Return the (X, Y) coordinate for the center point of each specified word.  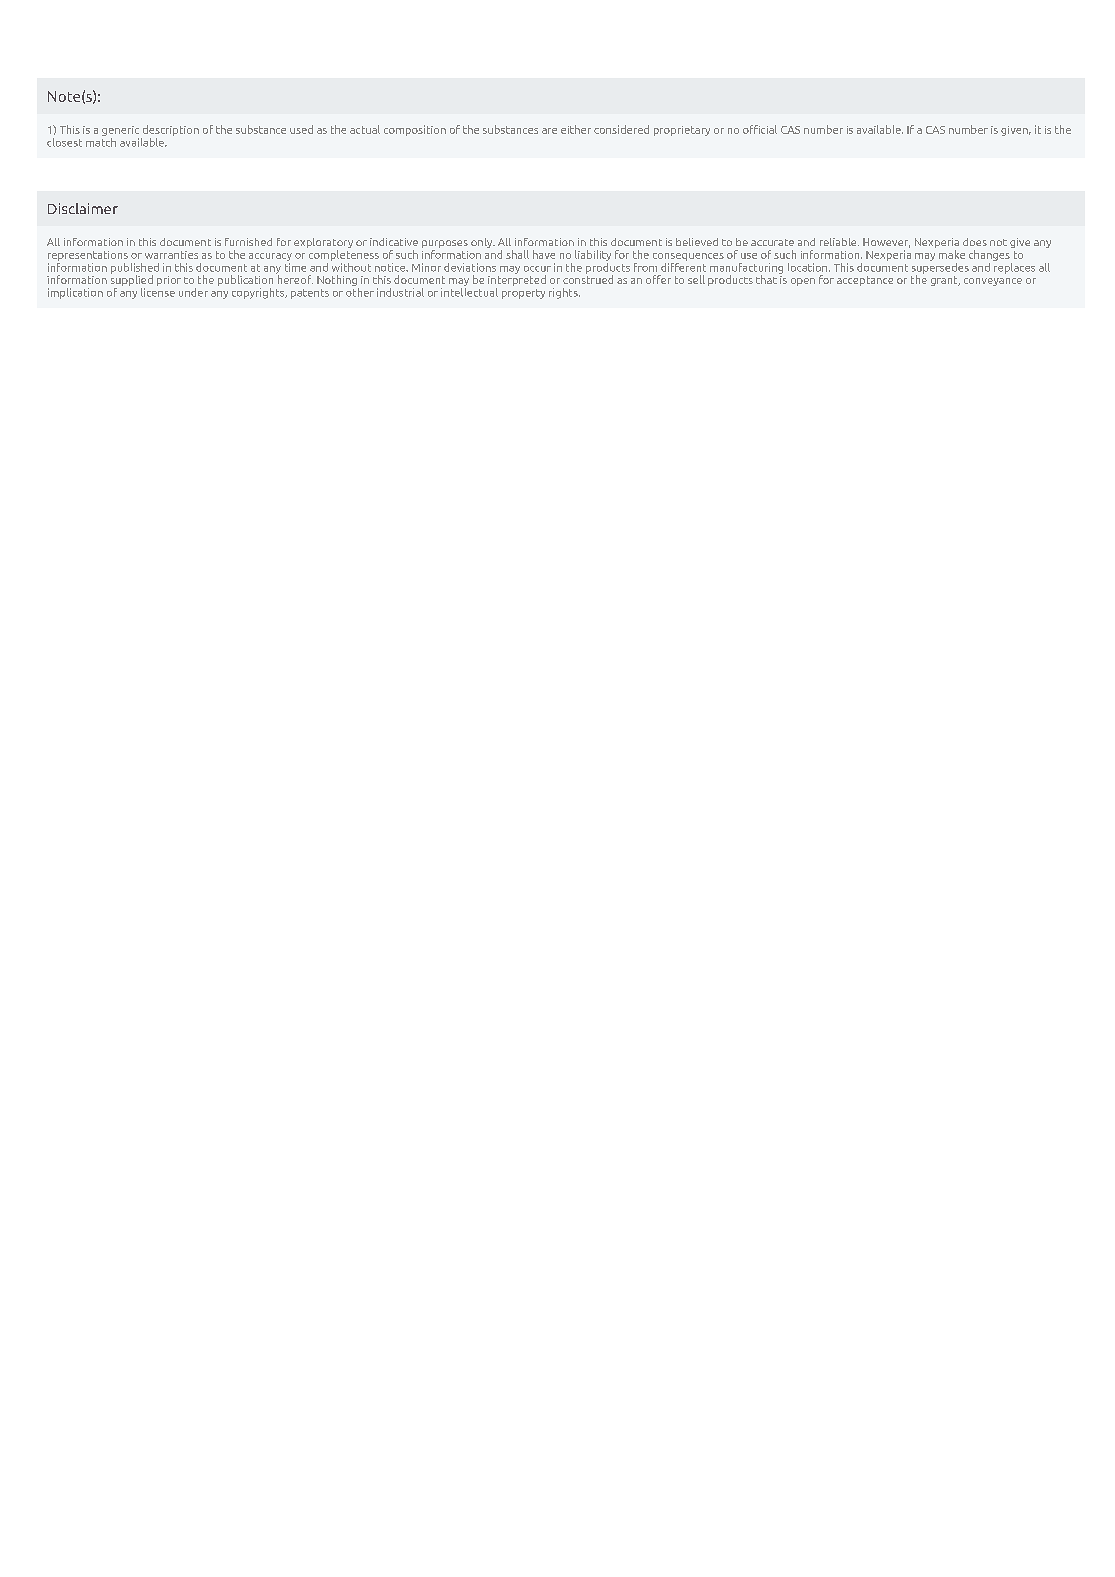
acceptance (865, 281)
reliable (839, 242)
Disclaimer (83, 208)
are (549, 131)
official (760, 129)
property (523, 294)
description (171, 130)
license (158, 291)
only (483, 243)
